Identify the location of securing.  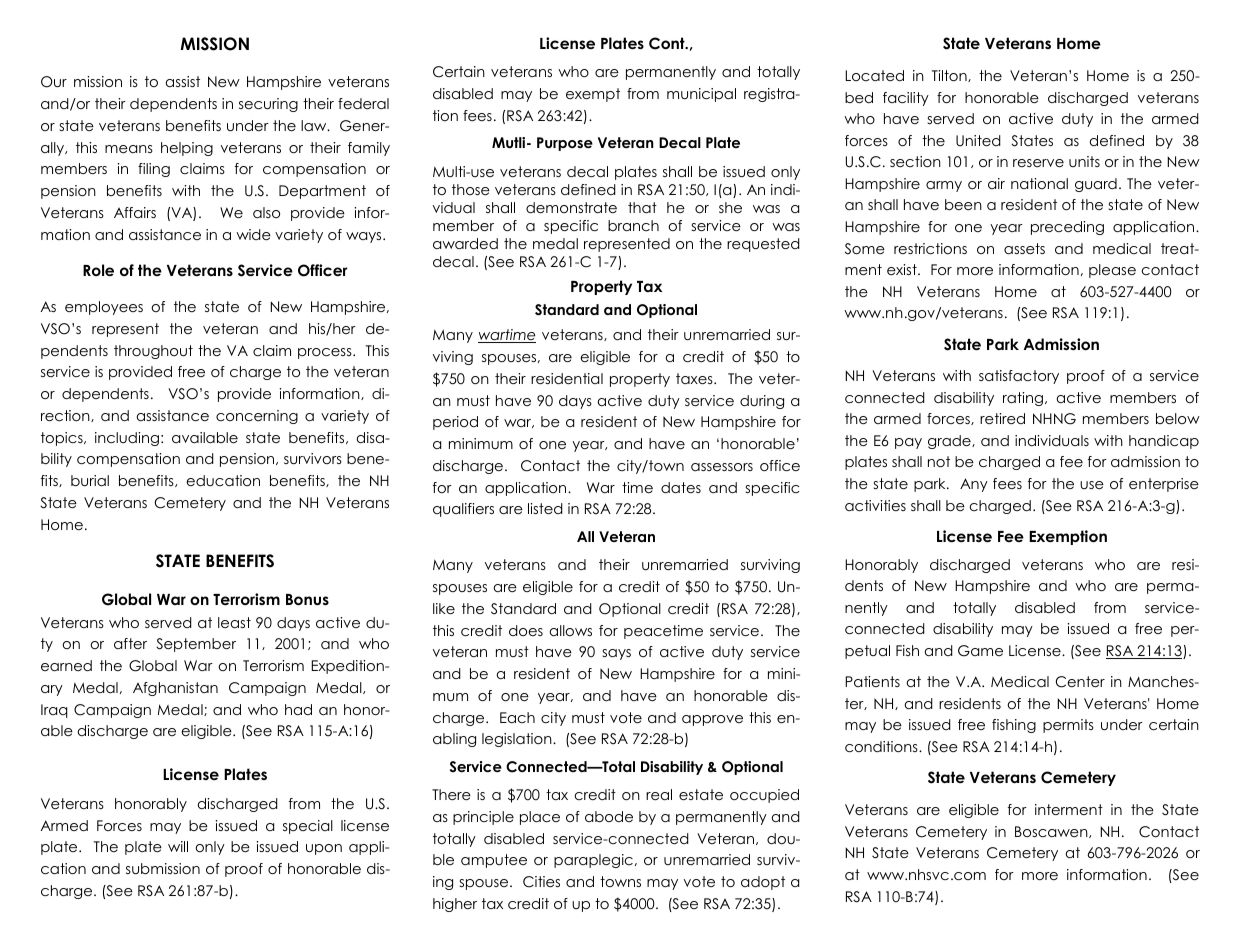
(268, 105).
